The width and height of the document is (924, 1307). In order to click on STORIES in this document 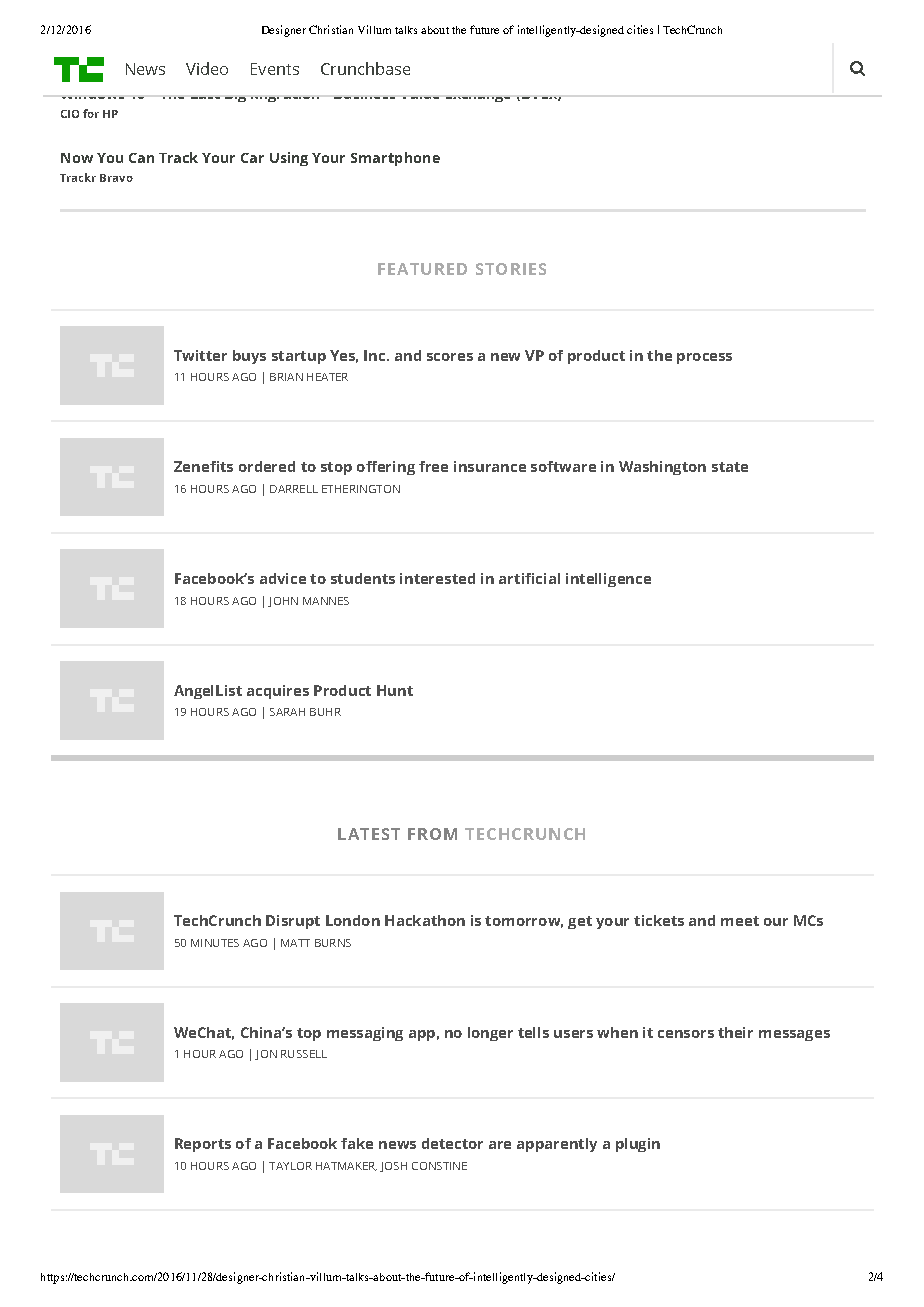, I will do `click(511, 269)`.
